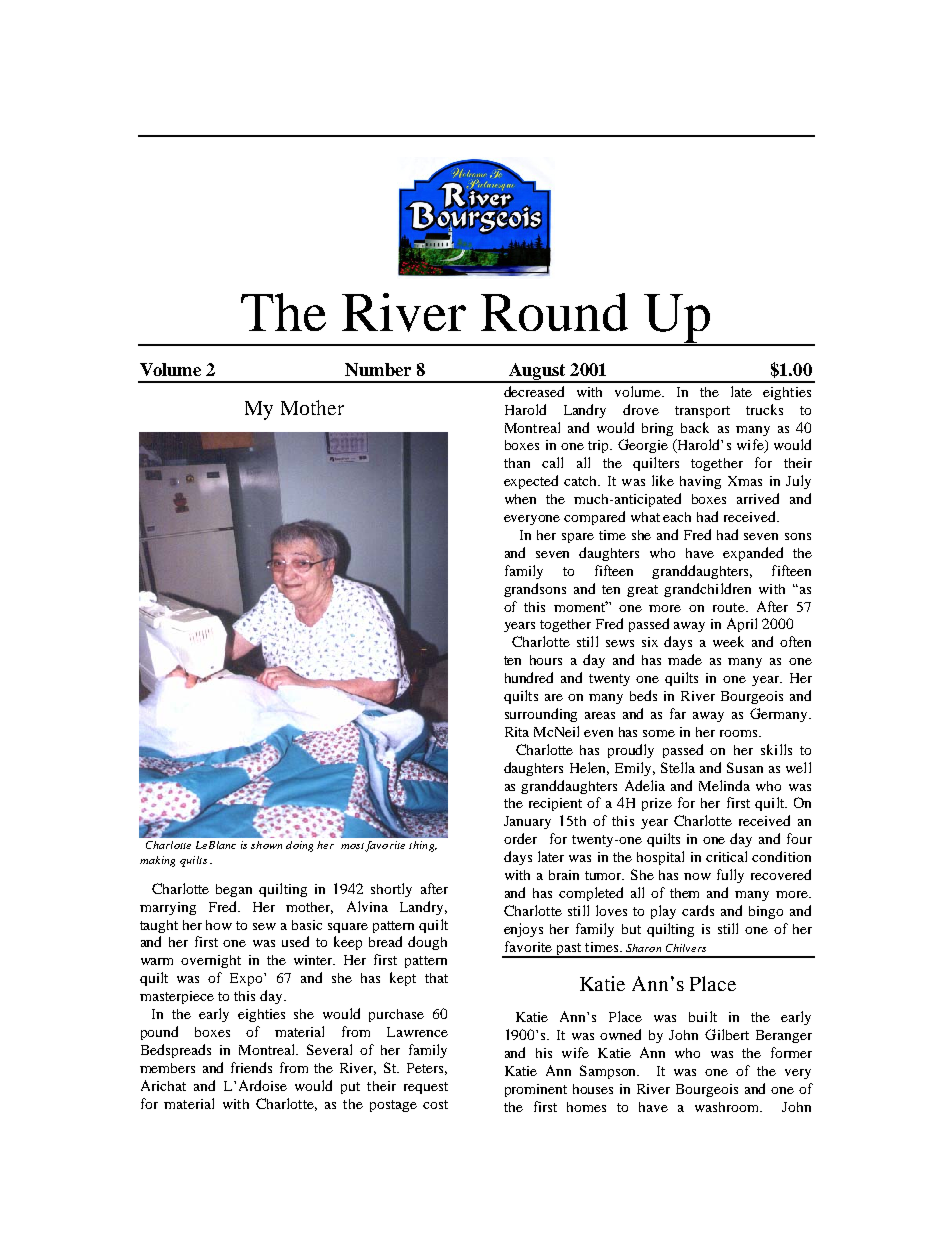  I want to click on Number, so click(378, 369).
